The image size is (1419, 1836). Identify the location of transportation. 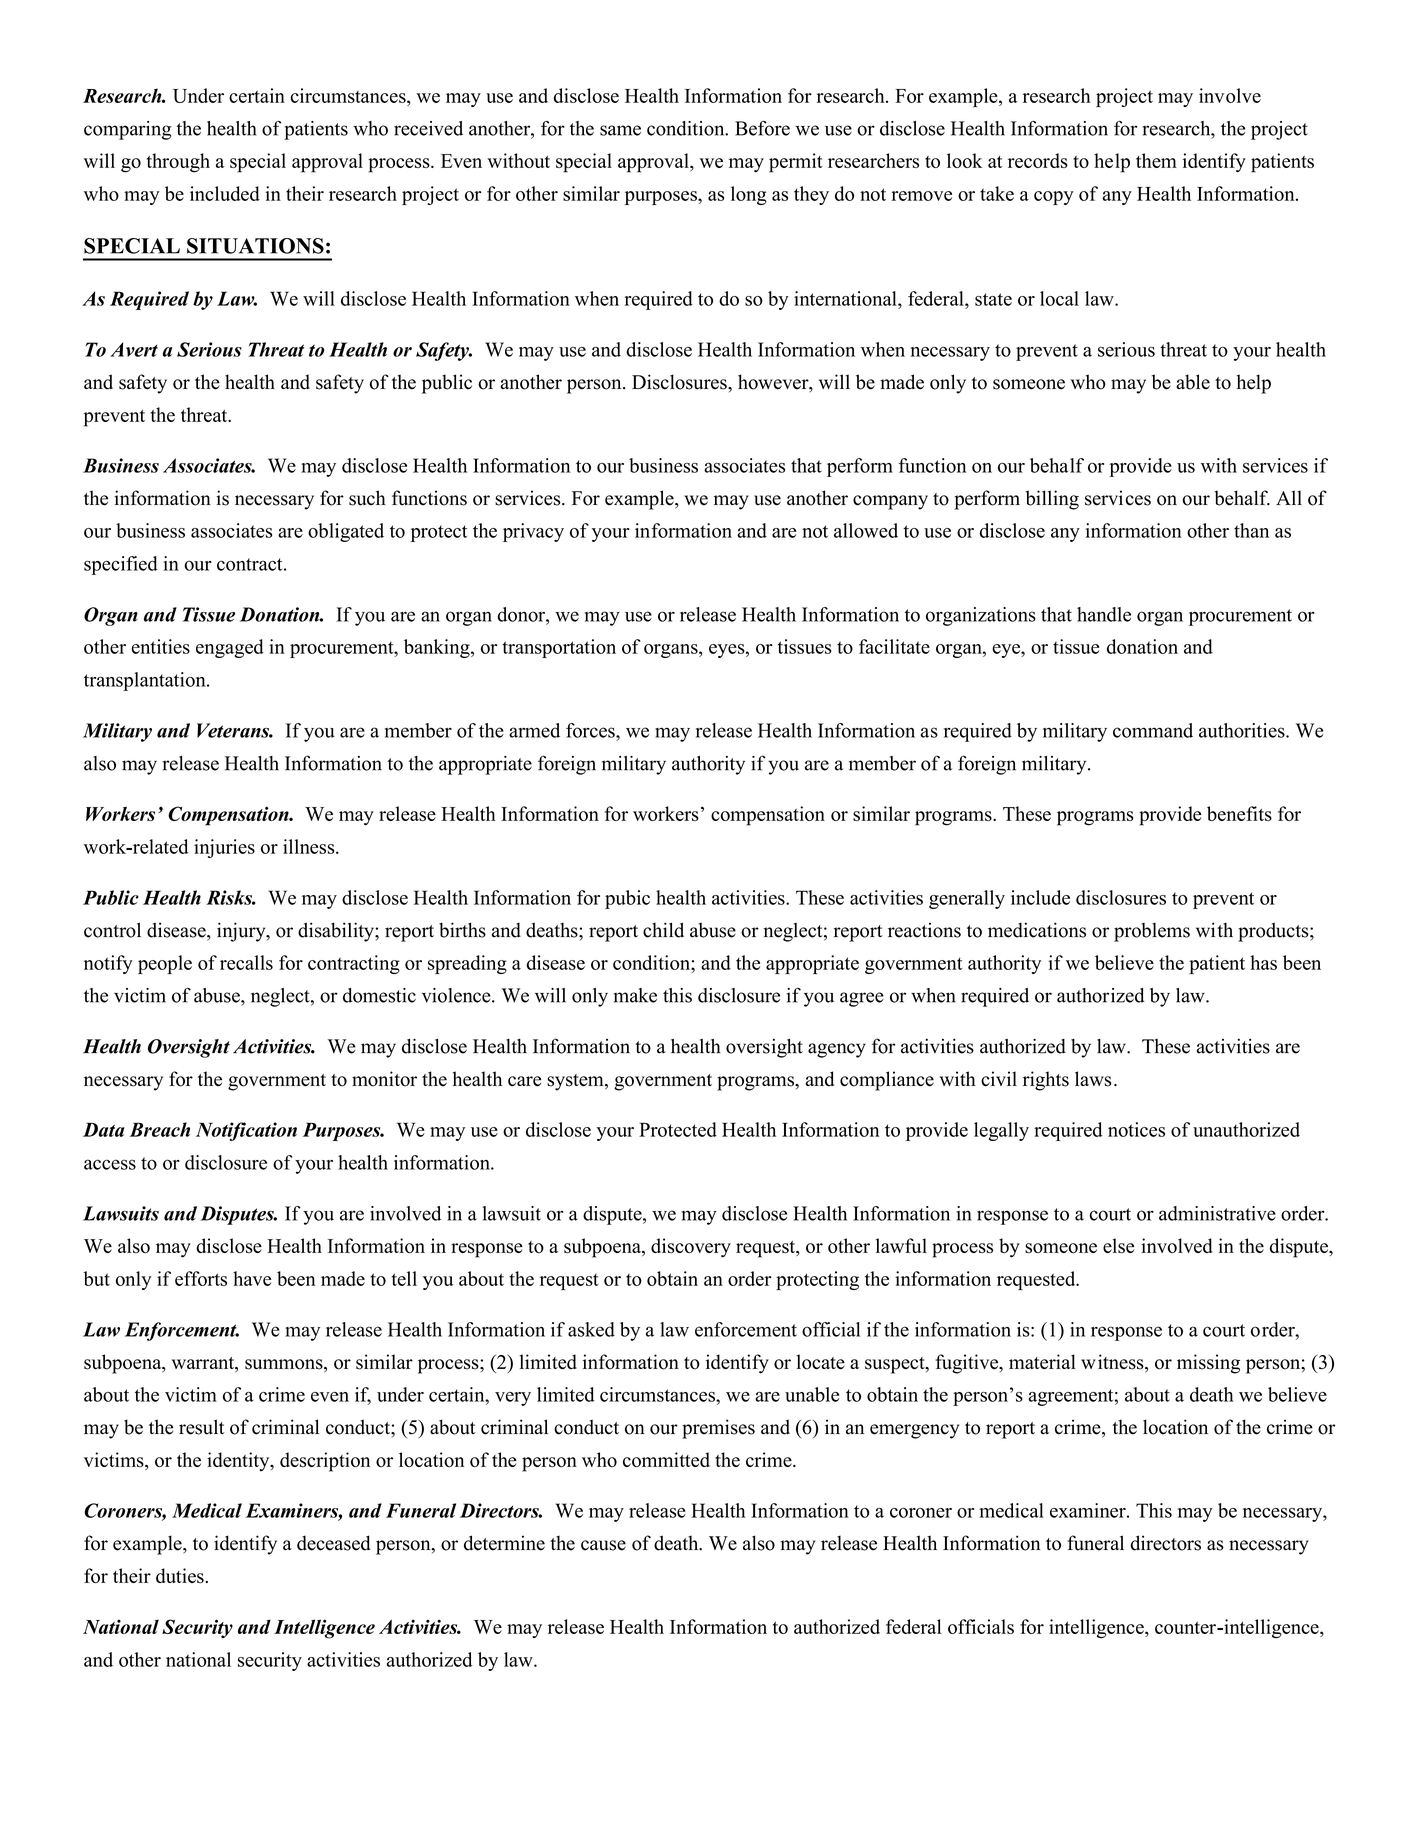
(559, 648).
